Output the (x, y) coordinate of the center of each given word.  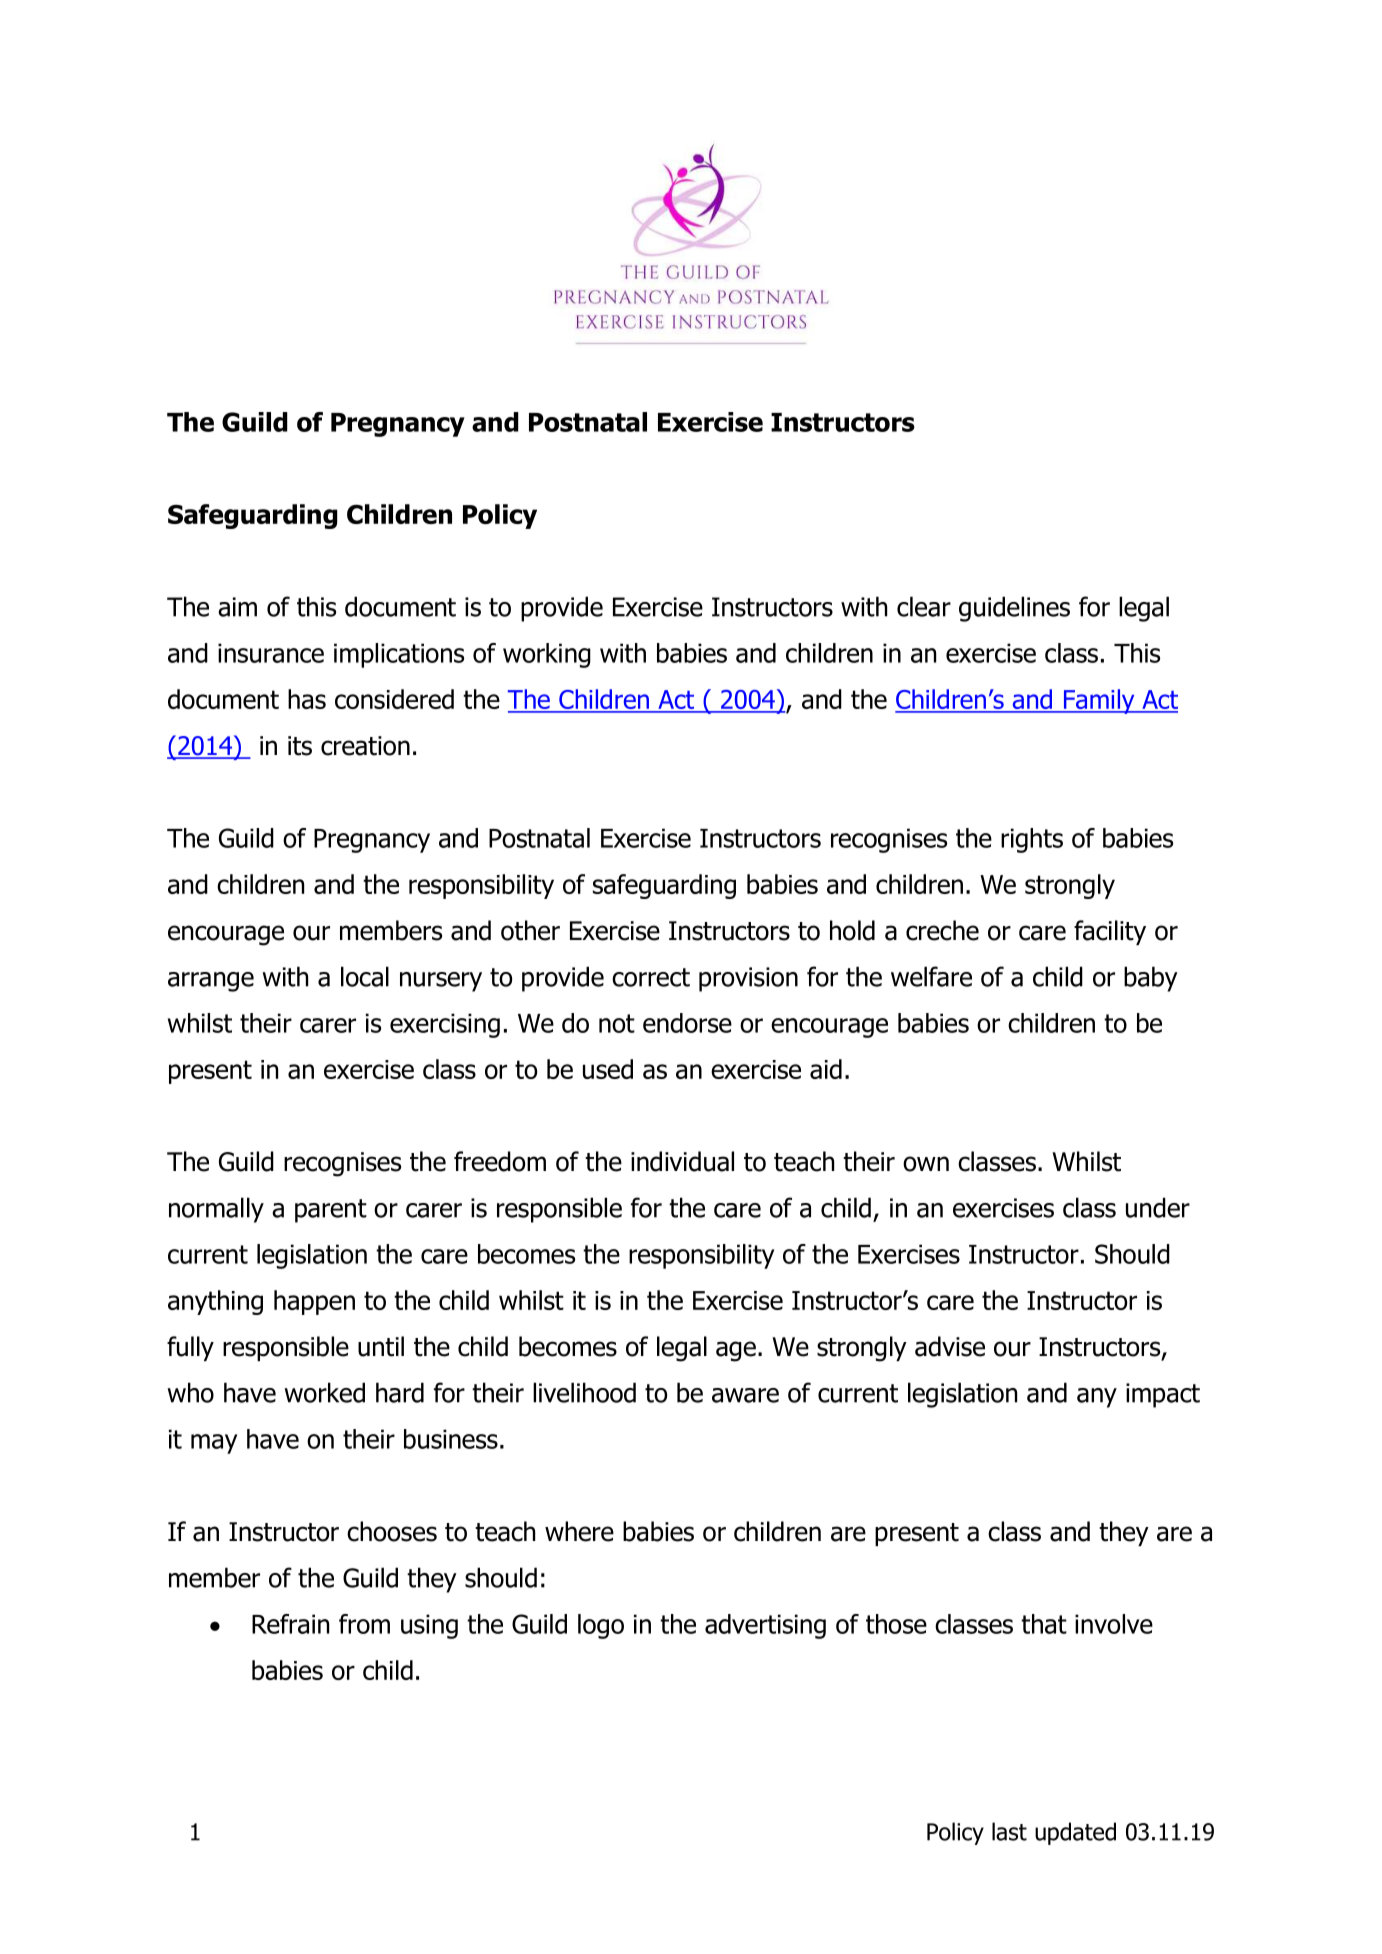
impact (1163, 1395)
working (547, 655)
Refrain (290, 1624)
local (365, 976)
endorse (687, 1023)
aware (745, 1395)
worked (324, 1392)
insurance (271, 653)
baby (1151, 979)
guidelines (1014, 609)
